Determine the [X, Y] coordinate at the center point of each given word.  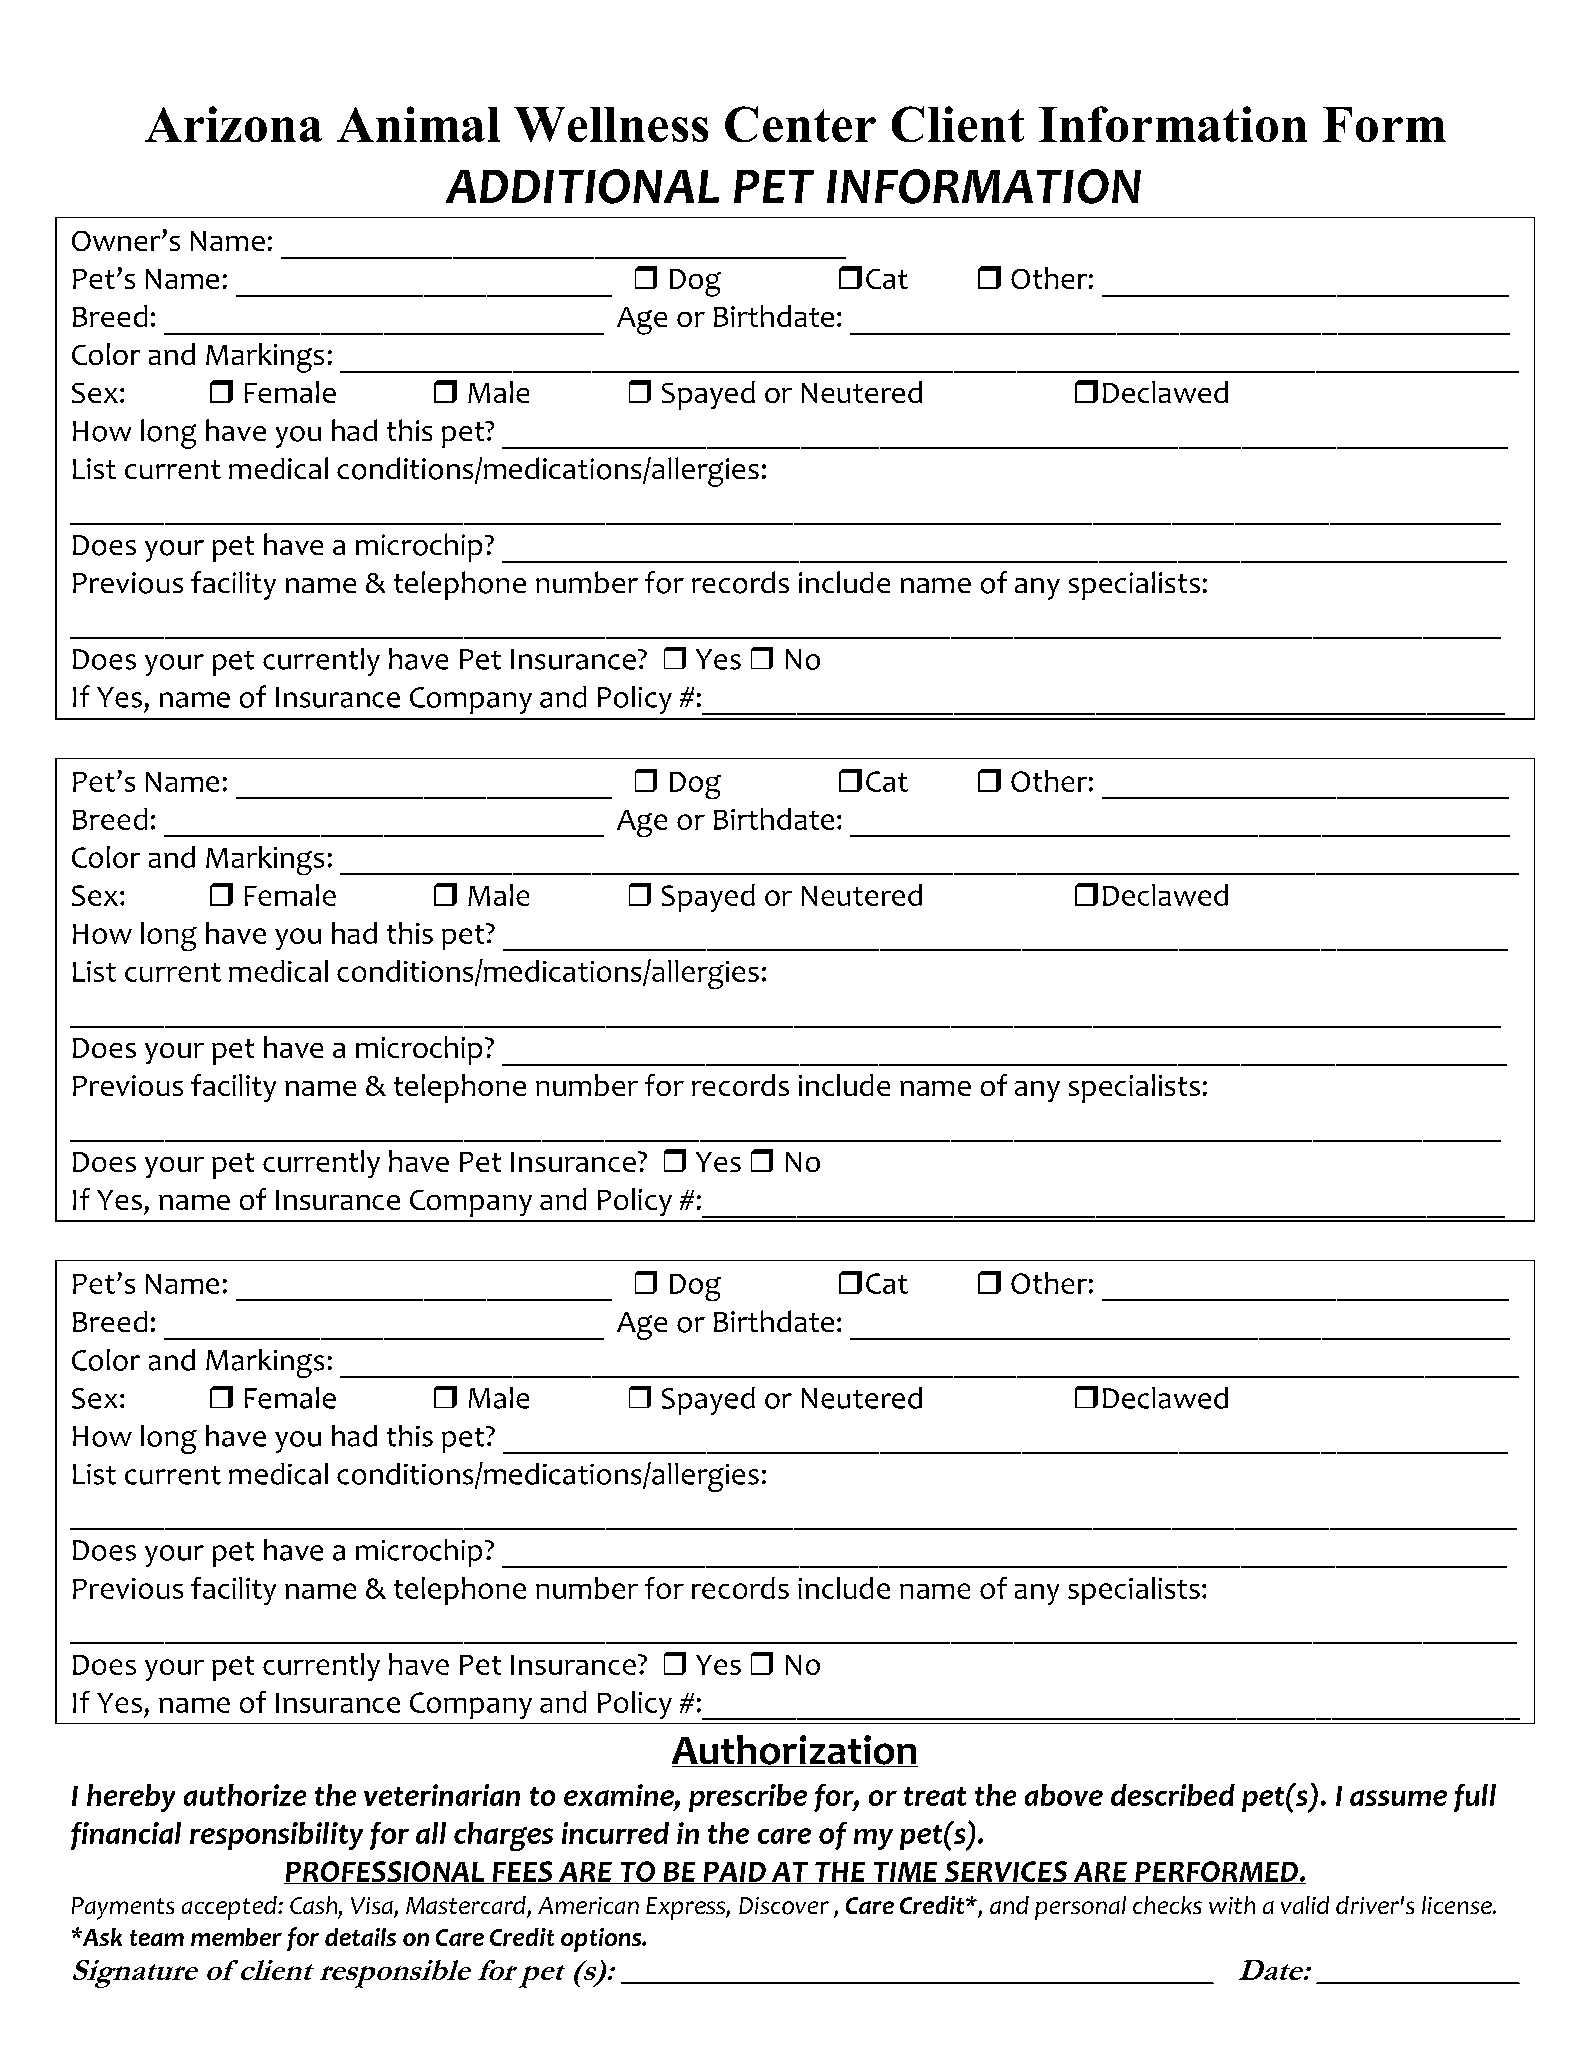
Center [800, 124]
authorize [245, 1795]
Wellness [611, 124]
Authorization [795, 1751]
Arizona [233, 124]
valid [1305, 1905]
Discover [784, 1906]
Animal [418, 124]
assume [1398, 1798]
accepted [230, 1908]
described [1173, 1795]
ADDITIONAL [582, 186]
